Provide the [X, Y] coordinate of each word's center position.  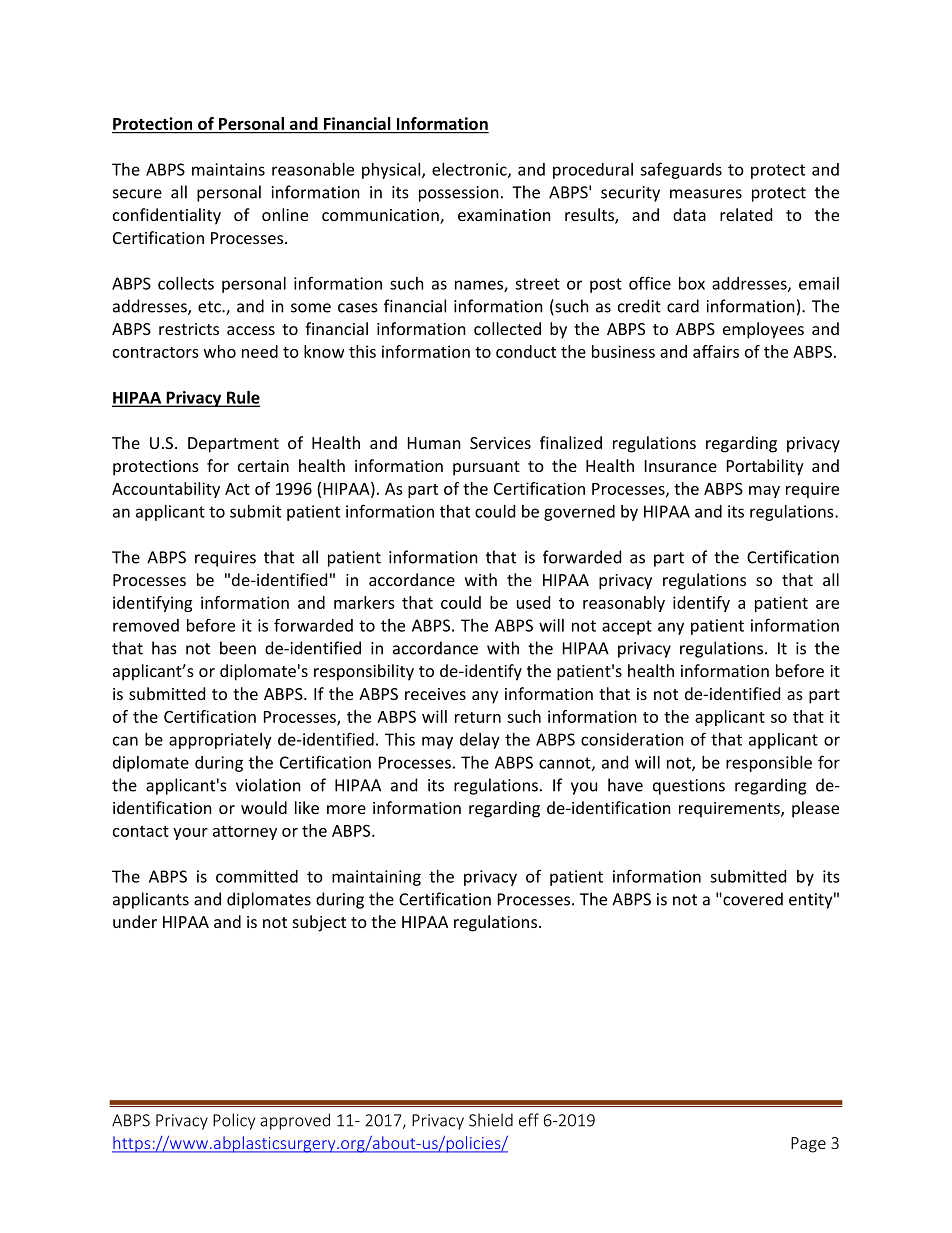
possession [459, 194]
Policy [234, 1121]
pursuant [486, 468]
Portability [765, 467]
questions [689, 787]
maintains [228, 169]
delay [480, 741]
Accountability [166, 490]
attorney [245, 833]
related [746, 214]
